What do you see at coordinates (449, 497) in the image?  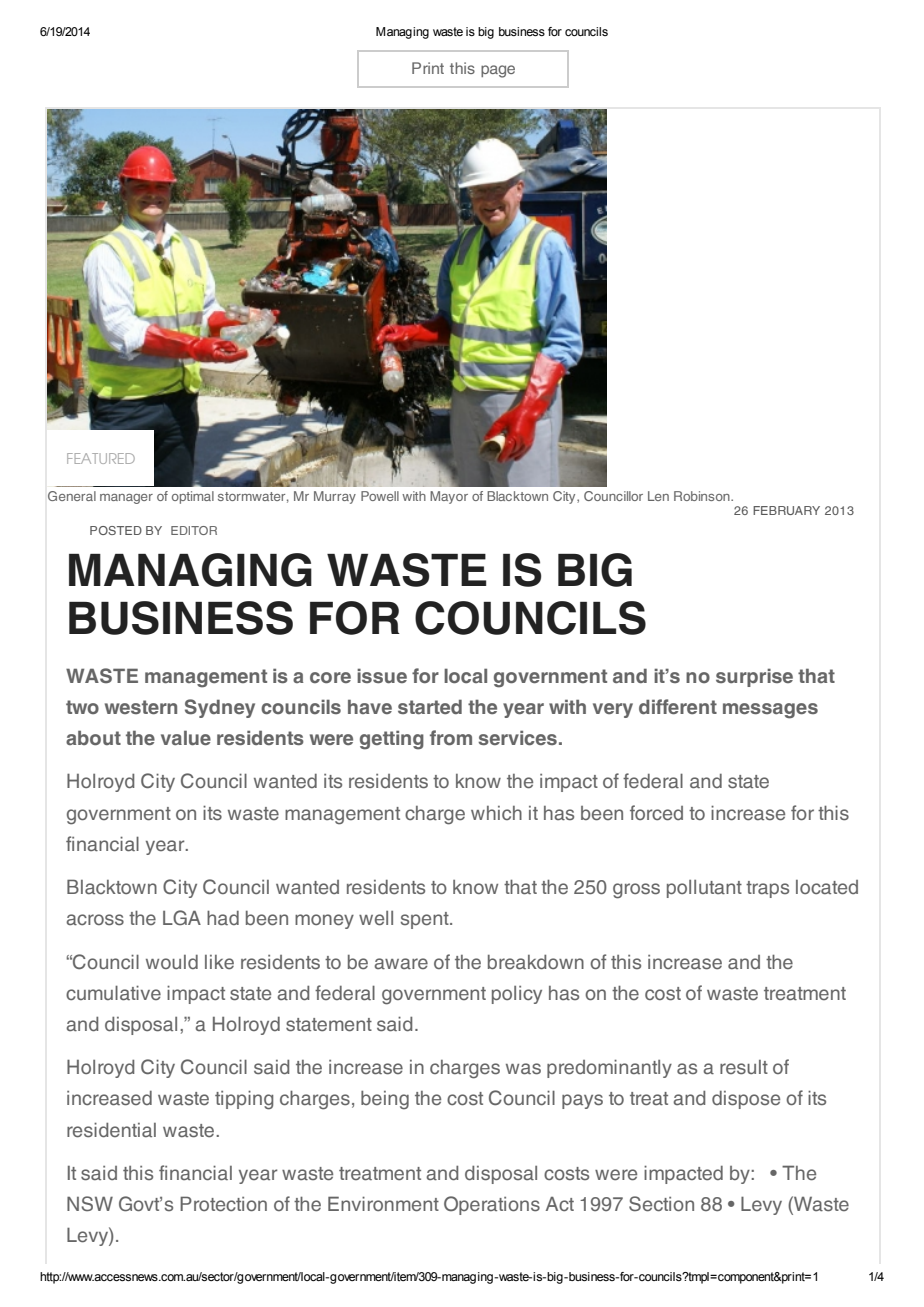 I see `Mayor` at bounding box center [449, 497].
